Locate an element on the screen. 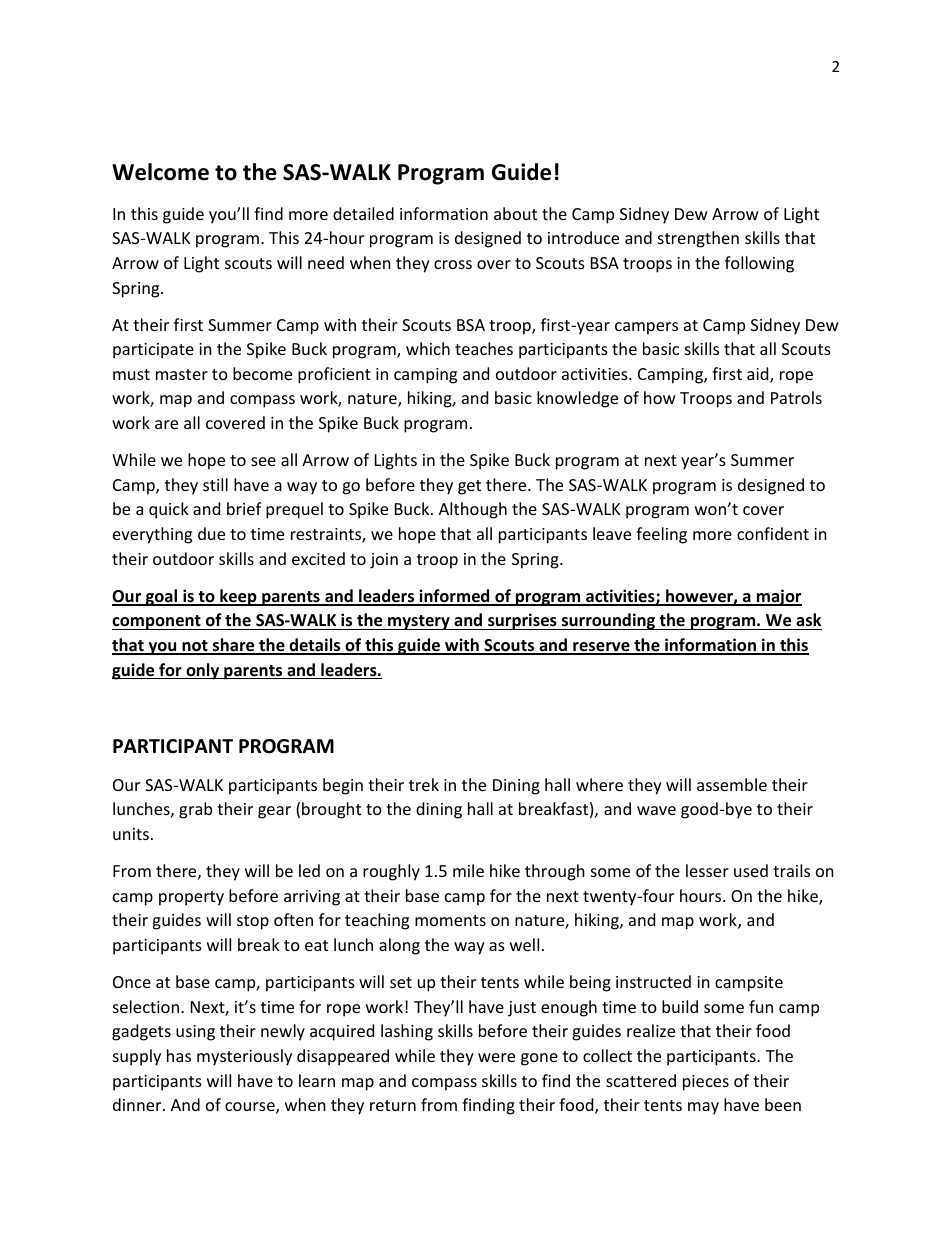 The height and width of the screenshot is (1233, 952). Welcome is located at coordinates (160, 172).
